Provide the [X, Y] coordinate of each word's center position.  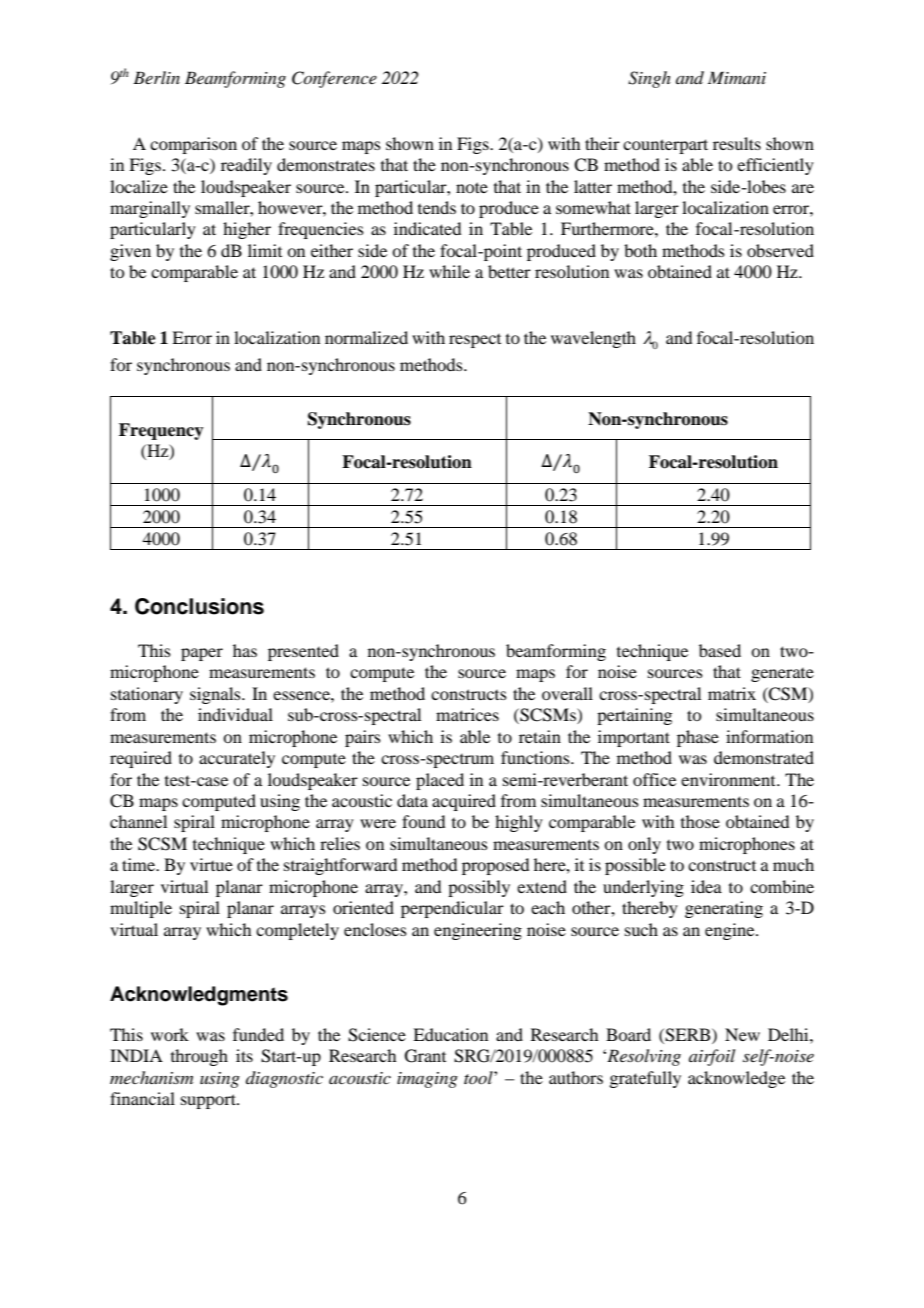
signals [216, 695]
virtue [211, 864]
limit [265, 250]
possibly [479, 888]
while [449, 271]
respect [475, 341]
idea [706, 886]
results [737, 143]
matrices [467, 714]
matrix [732, 693]
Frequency [161, 431]
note [472, 187]
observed [780, 250]
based [720, 650]
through [199, 1057]
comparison [193, 145]
